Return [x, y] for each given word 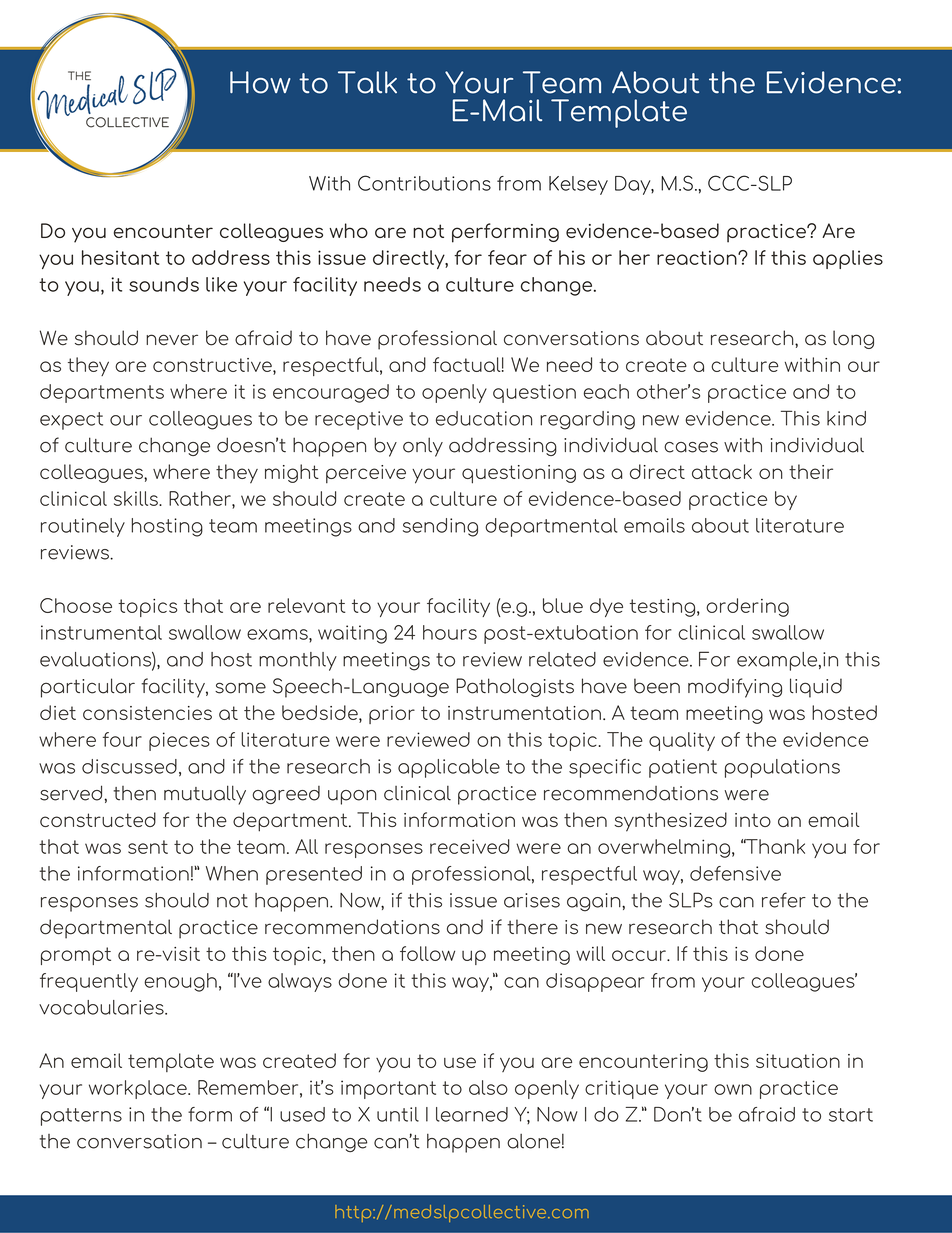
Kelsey [578, 185]
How [260, 82]
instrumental [101, 632]
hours [450, 632]
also [488, 1087]
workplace [139, 1089]
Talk [367, 82]
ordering [747, 607]
